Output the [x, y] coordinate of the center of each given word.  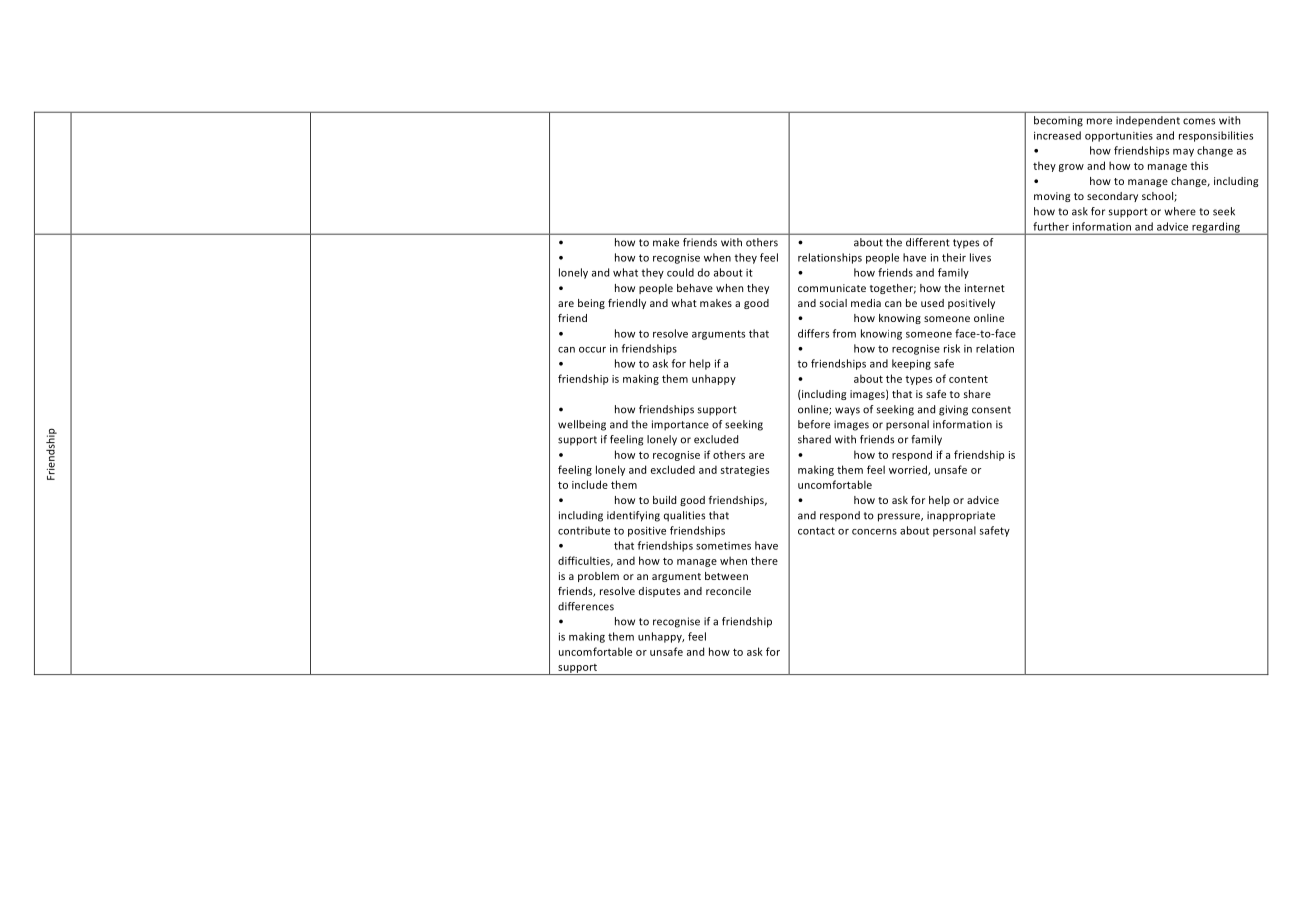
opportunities [1119, 137]
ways [847, 411]
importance [680, 425]
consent [991, 410]
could [680, 272]
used [932, 303]
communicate [832, 288]
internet [985, 288]
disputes [659, 592]
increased [1057, 135]
